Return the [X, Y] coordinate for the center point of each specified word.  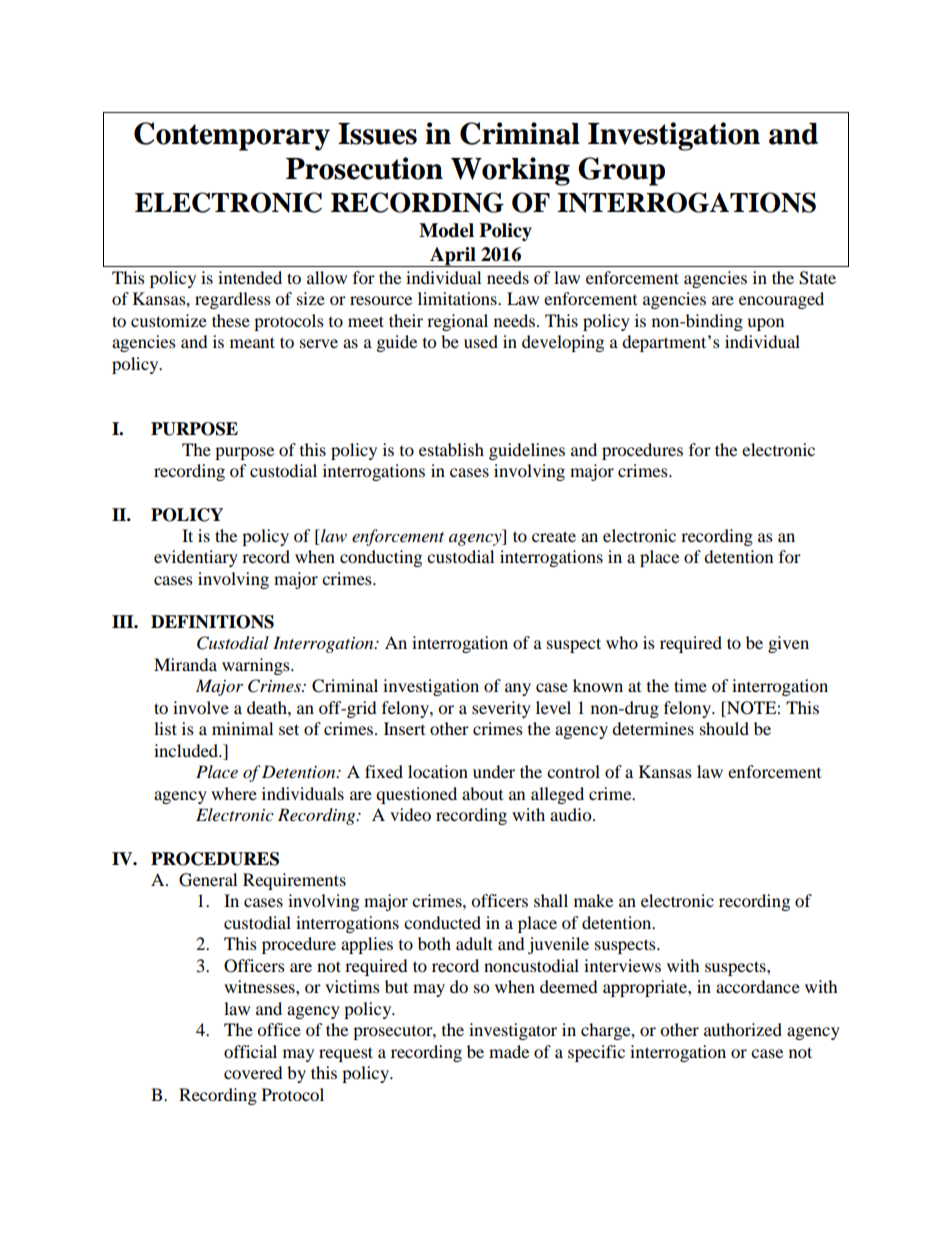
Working [510, 171]
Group [621, 171]
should [724, 728]
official [250, 1051]
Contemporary [232, 136]
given [788, 644]
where [234, 793]
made [509, 1051]
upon [765, 324]
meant [252, 342]
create [554, 536]
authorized [743, 1029]
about [482, 793]
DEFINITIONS [212, 622]
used [481, 341]
